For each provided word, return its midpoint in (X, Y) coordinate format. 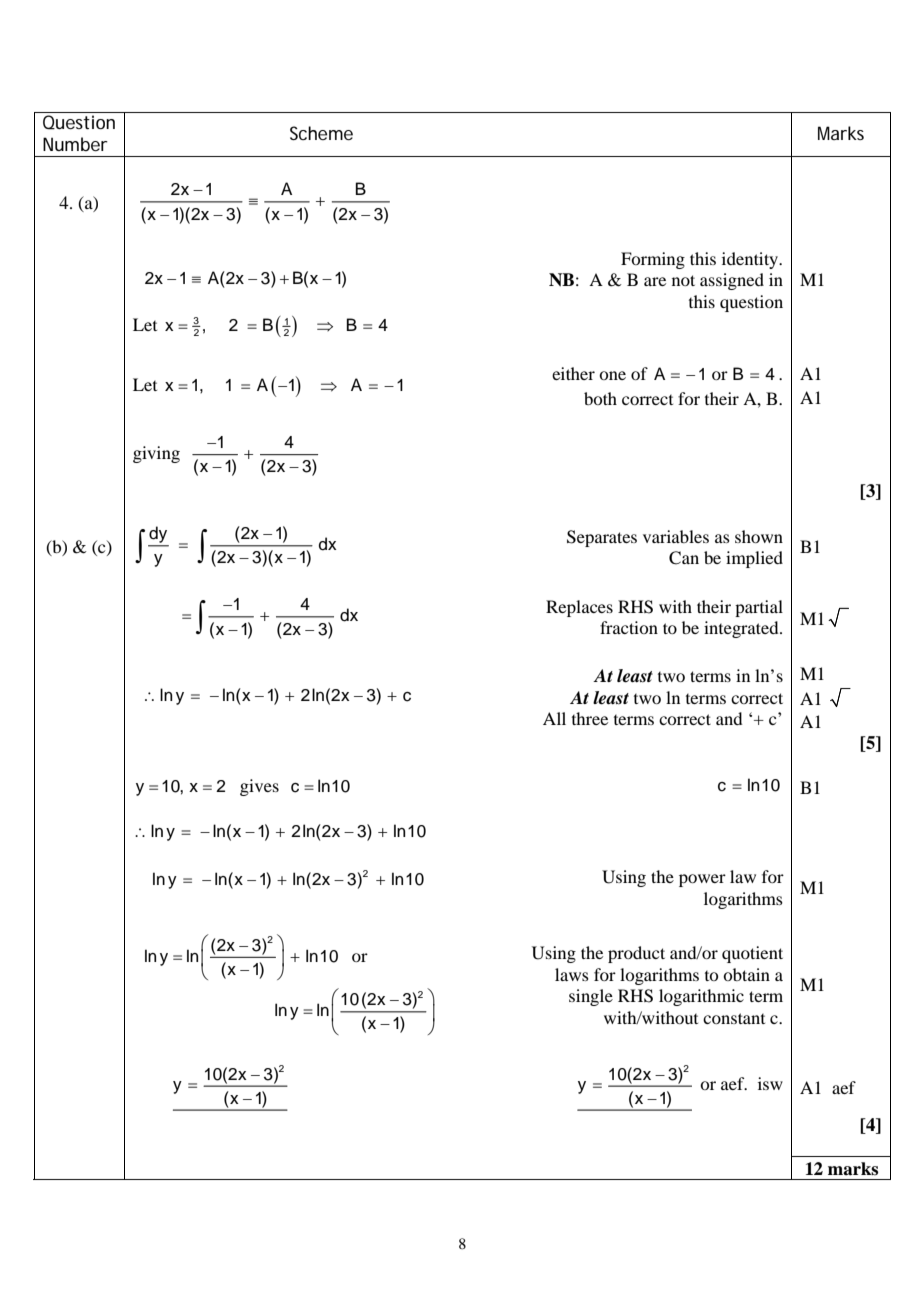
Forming (653, 260)
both (600, 398)
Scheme (321, 133)
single (591, 997)
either (573, 373)
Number (75, 144)
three (590, 718)
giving (156, 454)
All (554, 718)
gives (259, 787)
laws (572, 974)
